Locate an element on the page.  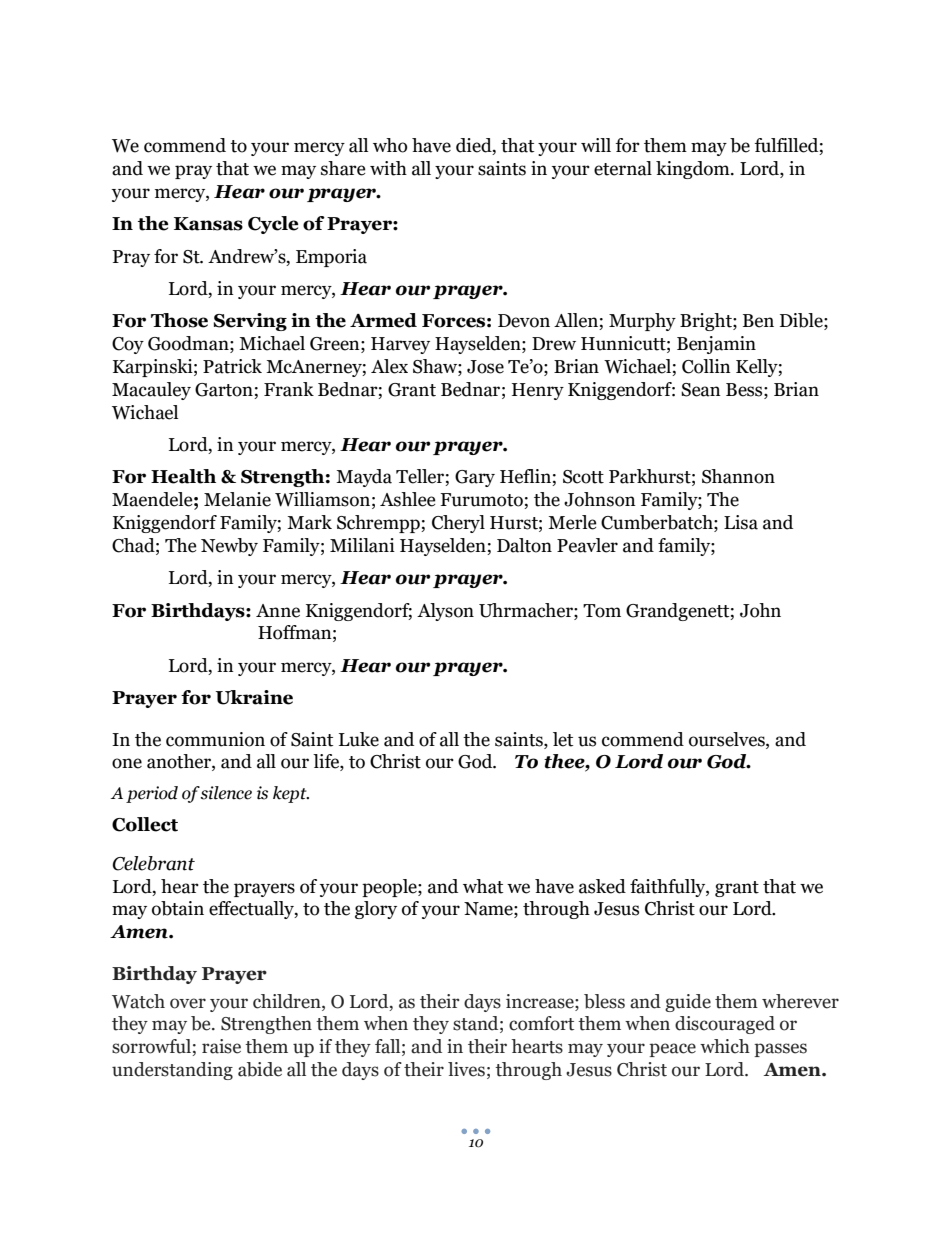
Health is located at coordinates (183, 476).
